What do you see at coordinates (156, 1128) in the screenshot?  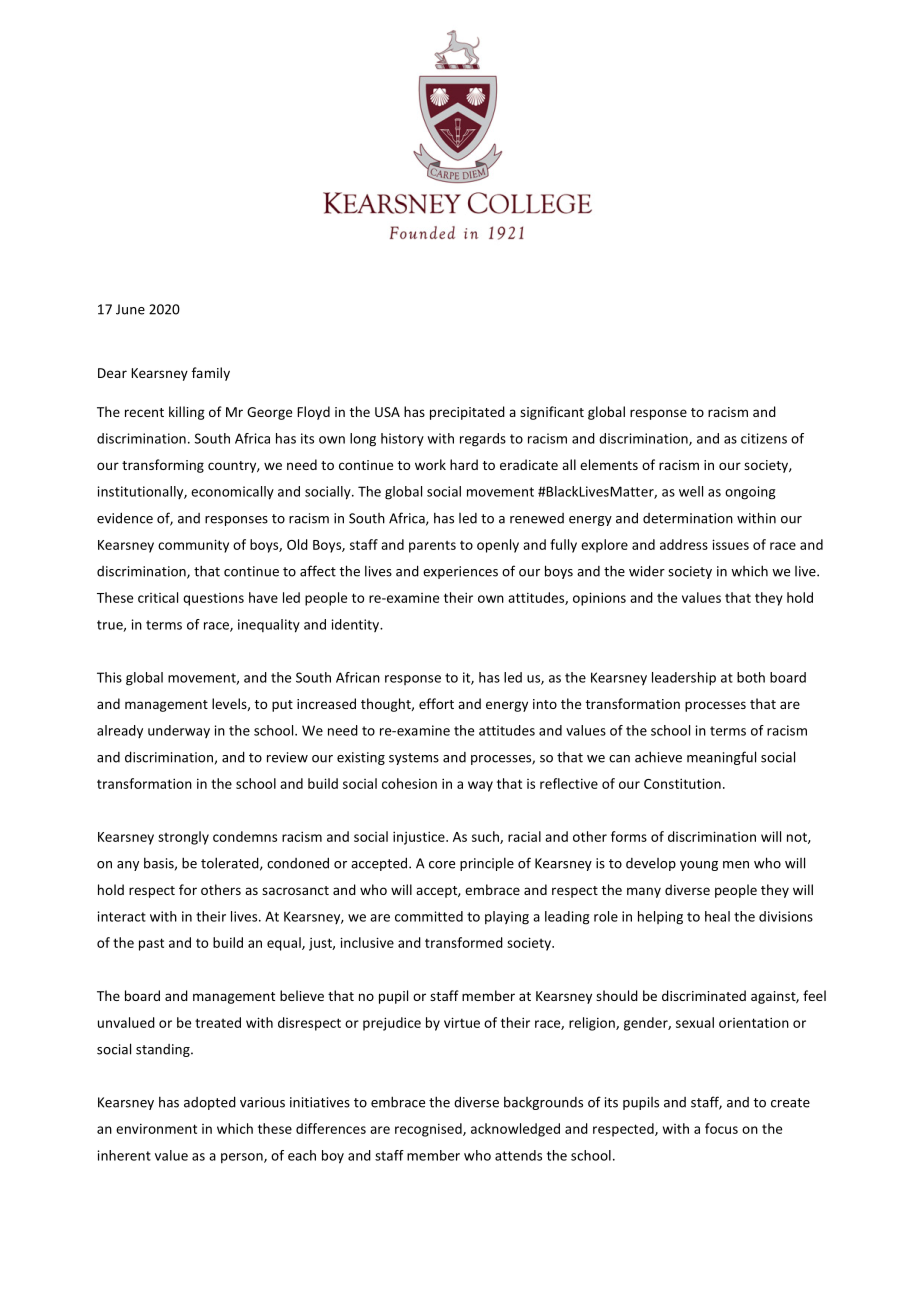 I see `environment` at bounding box center [156, 1128].
